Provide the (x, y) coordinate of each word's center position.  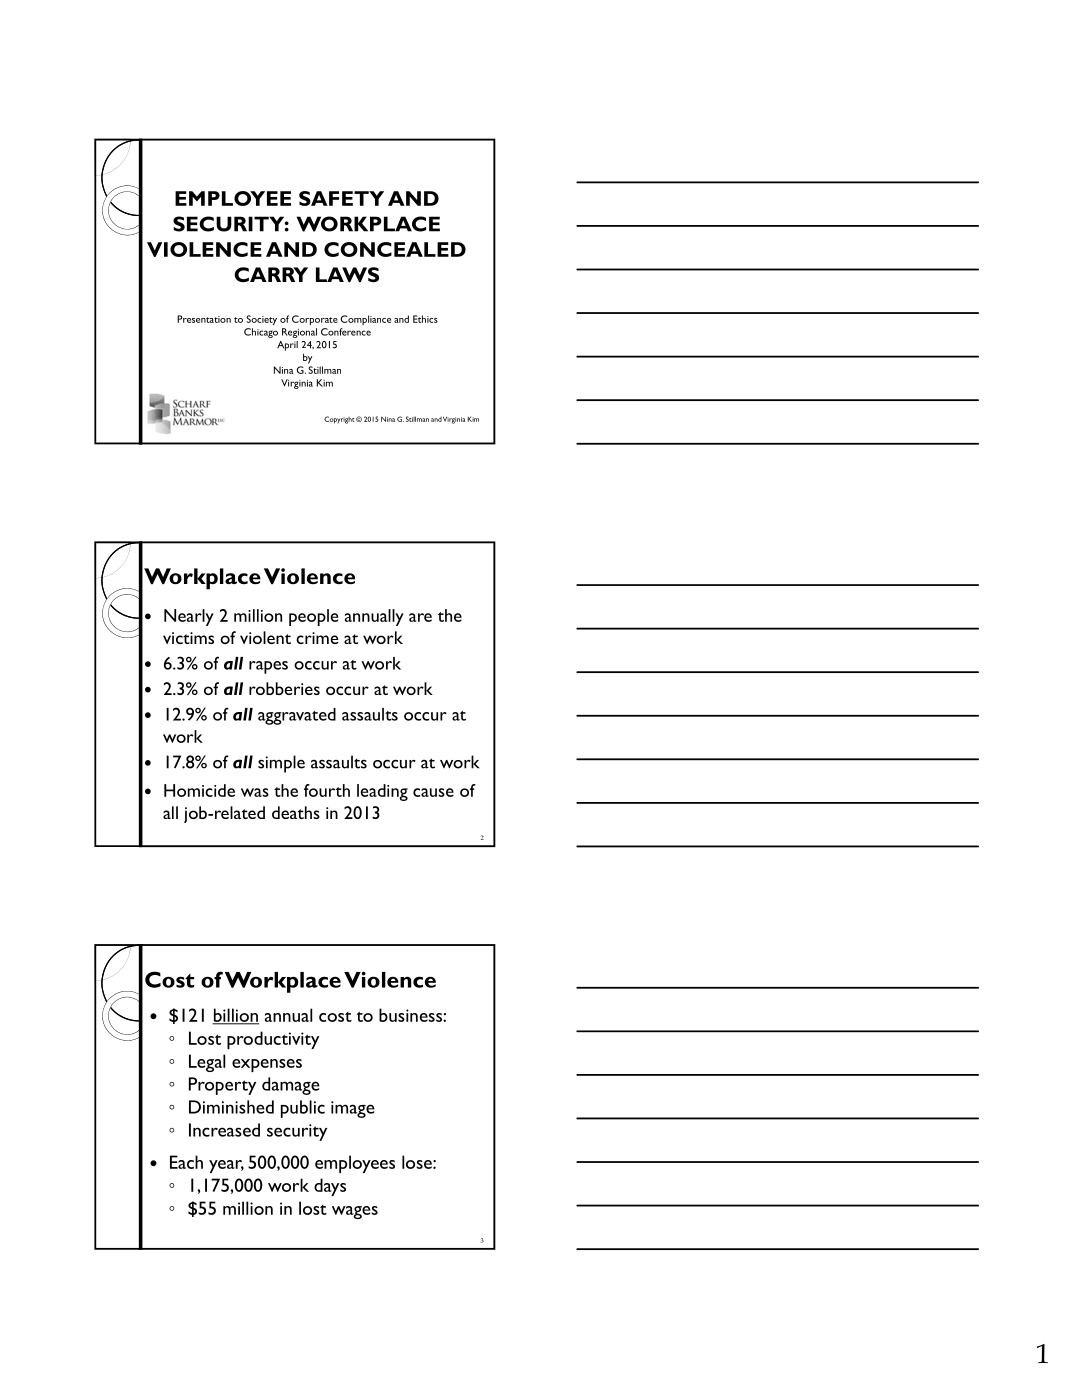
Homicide (199, 790)
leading (382, 792)
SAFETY (341, 198)
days (330, 1187)
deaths (296, 812)
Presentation (204, 319)
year (226, 1166)
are (420, 617)
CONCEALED (395, 249)
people (313, 617)
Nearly (189, 617)
